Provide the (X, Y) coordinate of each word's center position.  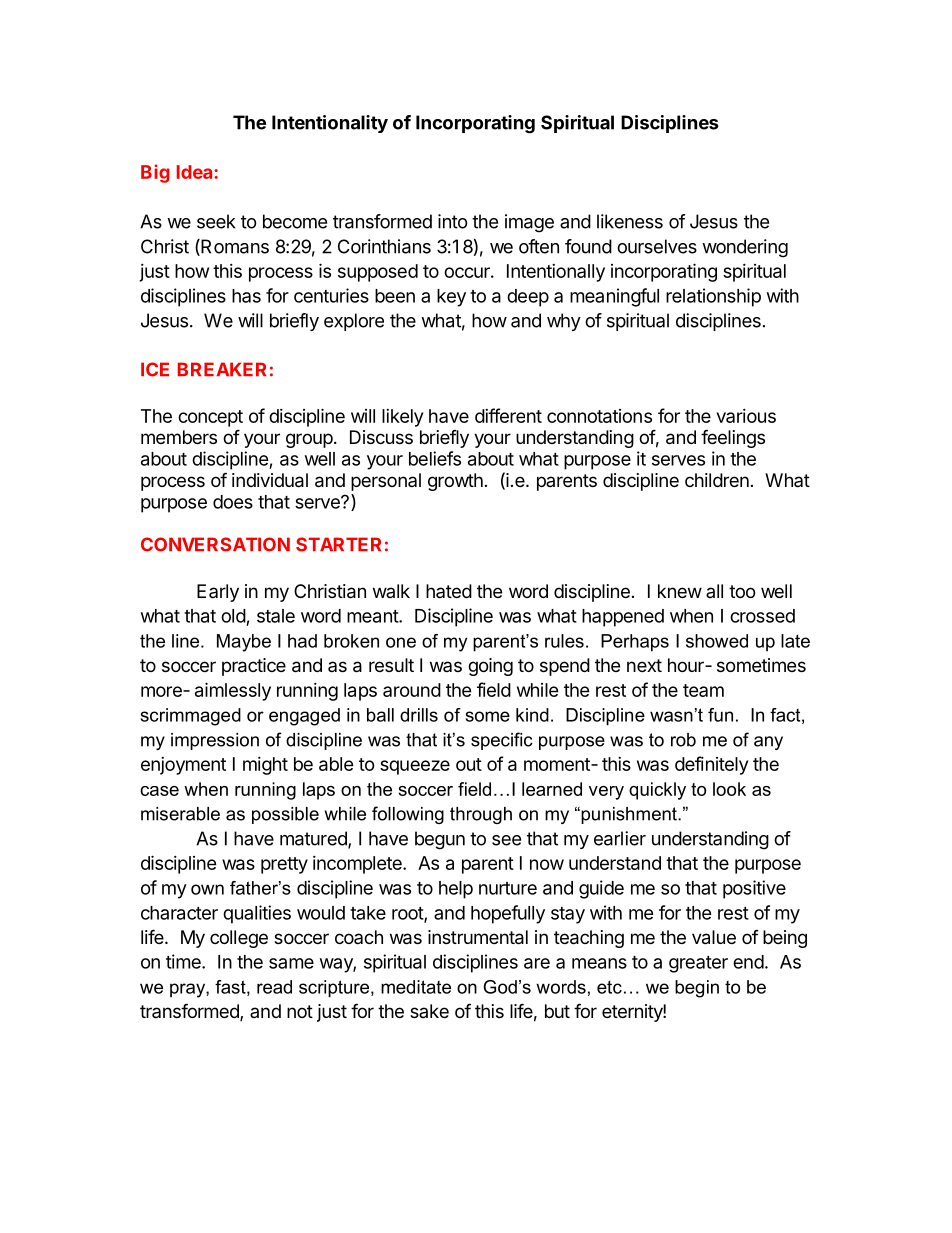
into (453, 221)
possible (285, 815)
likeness (630, 221)
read (274, 987)
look (729, 789)
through (481, 815)
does (233, 502)
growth (455, 482)
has (246, 296)
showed (717, 641)
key (451, 298)
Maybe (244, 643)
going (490, 667)
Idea (196, 172)
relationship (713, 297)
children (717, 480)
